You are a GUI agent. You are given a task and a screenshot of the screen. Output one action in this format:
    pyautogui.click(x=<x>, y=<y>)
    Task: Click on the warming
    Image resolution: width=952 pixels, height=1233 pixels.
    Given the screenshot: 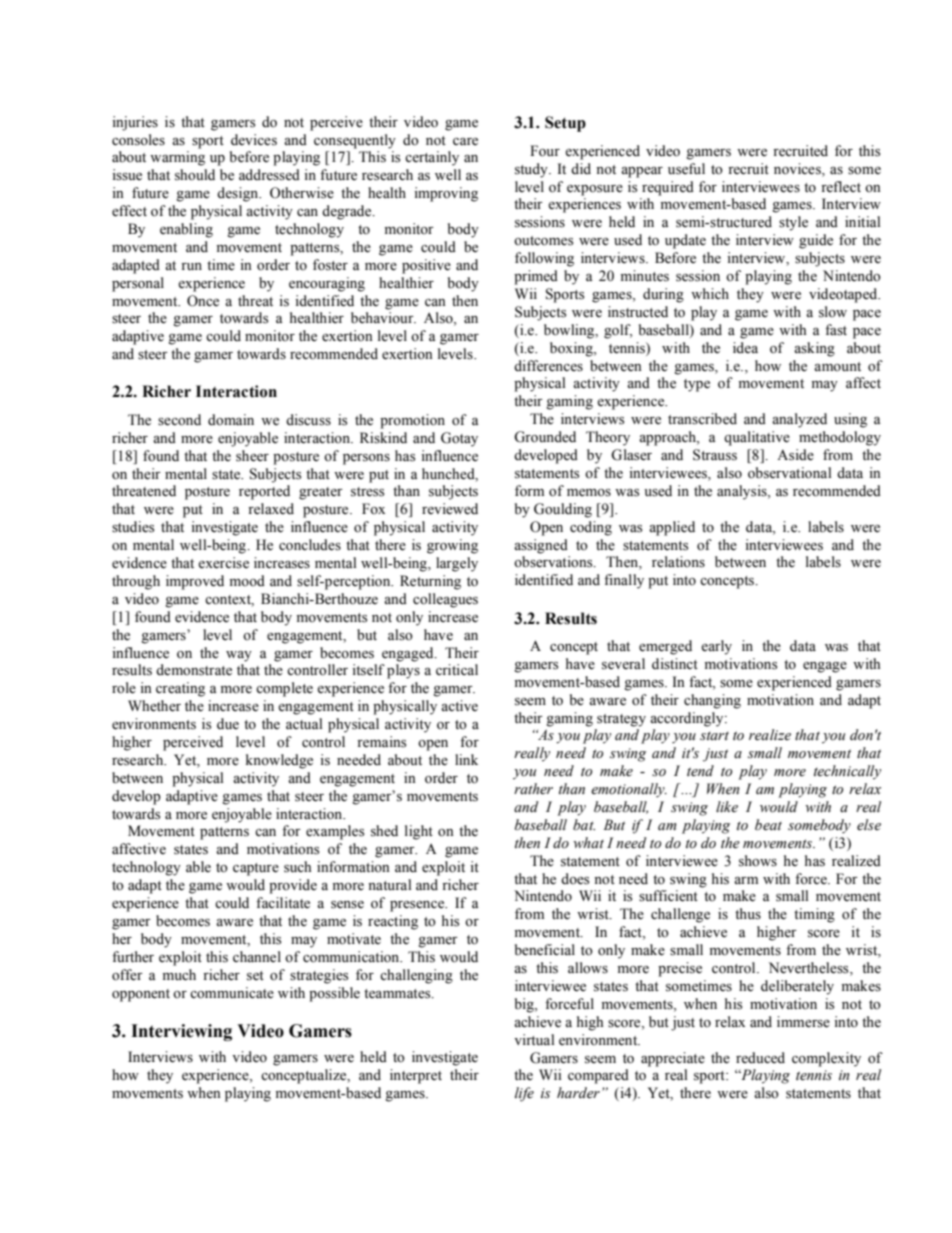 What is the action you would take?
    pyautogui.click(x=177, y=158)
